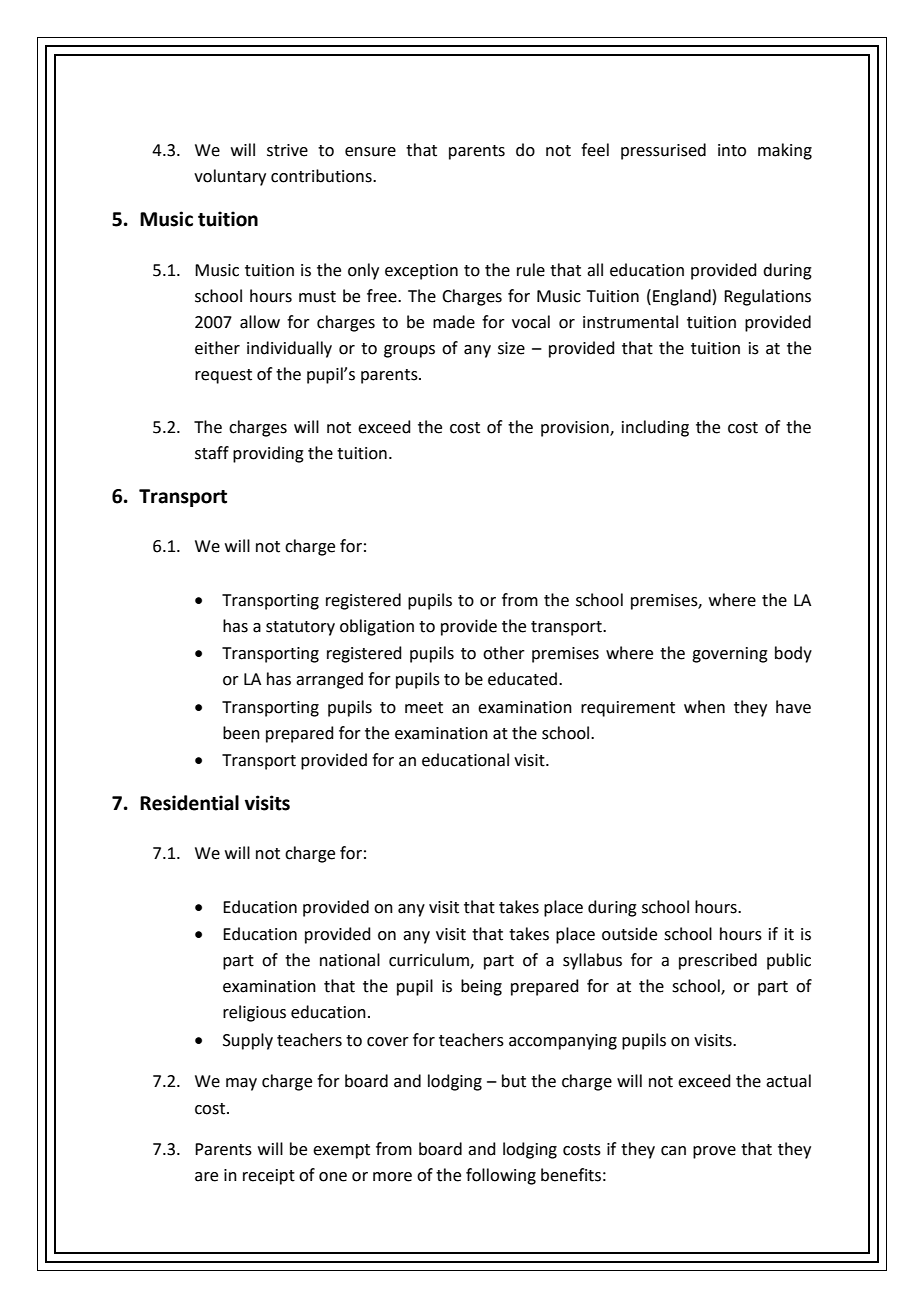 The height and width of the page is (1308, 924). I want to click on receipt, so click(269, 1177).
